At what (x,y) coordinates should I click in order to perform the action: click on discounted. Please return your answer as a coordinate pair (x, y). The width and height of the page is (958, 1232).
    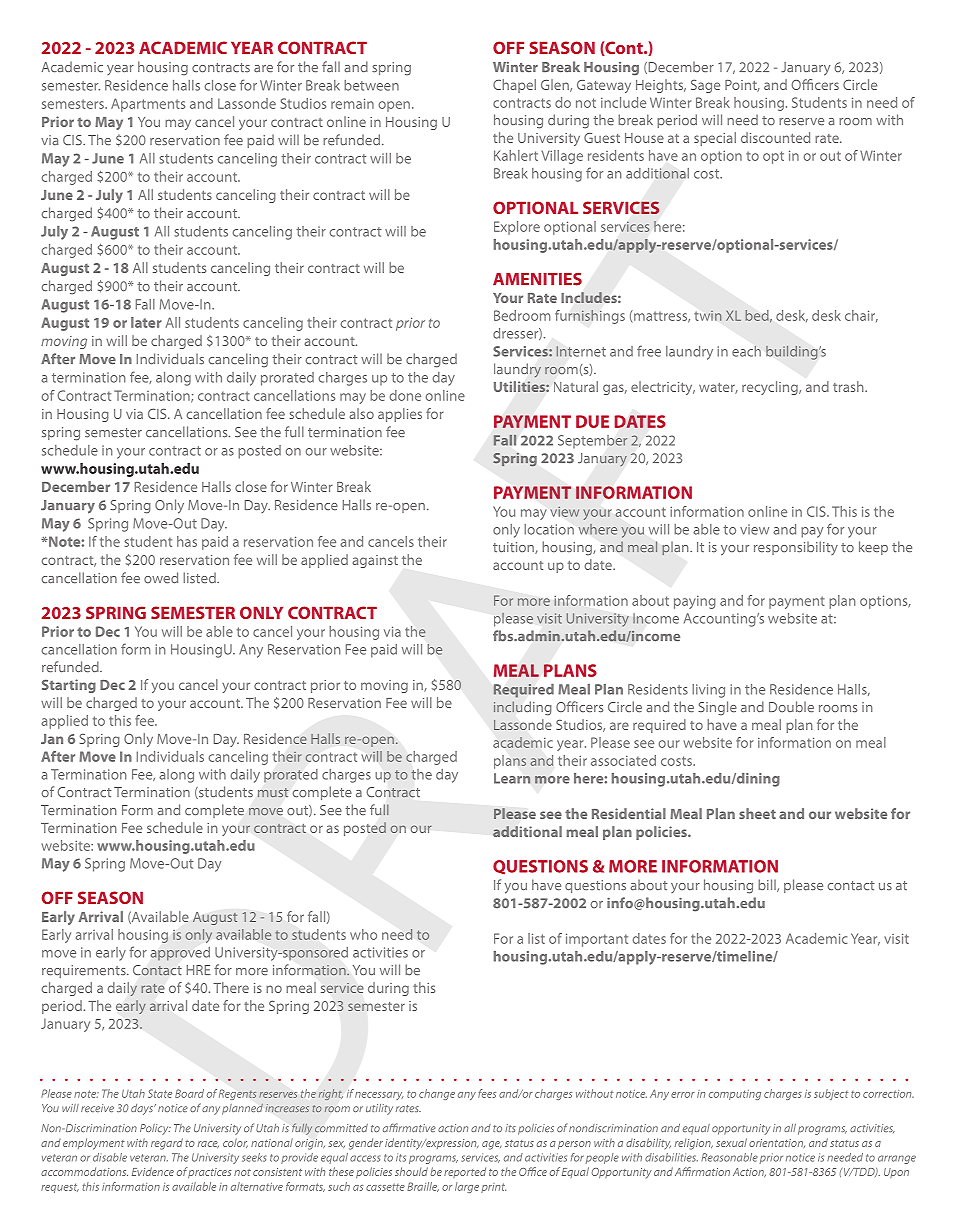
    Looking at the image, I should click on (775, 137).
